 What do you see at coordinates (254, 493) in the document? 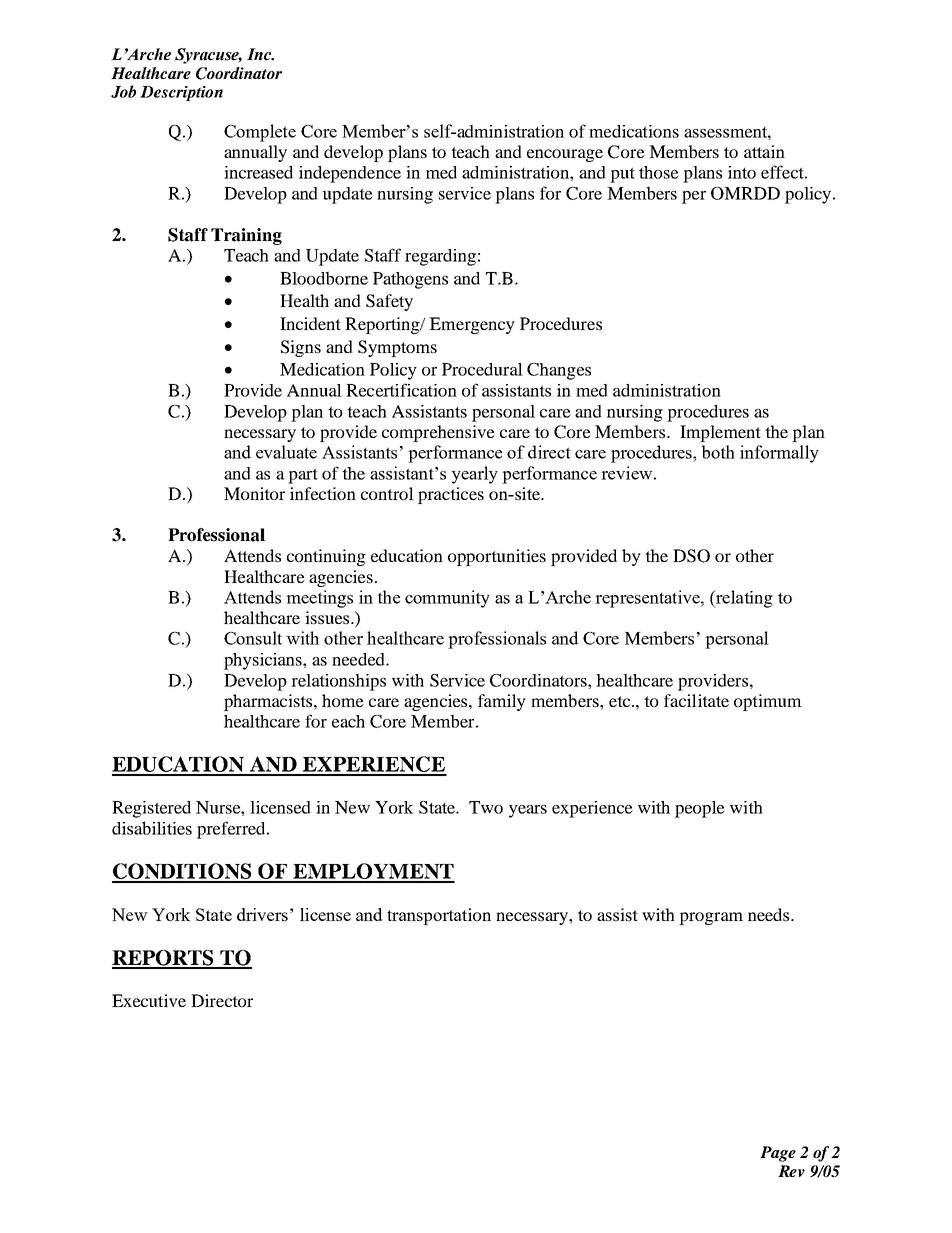
I see `Monitor` at bounding box center [254, 493].
